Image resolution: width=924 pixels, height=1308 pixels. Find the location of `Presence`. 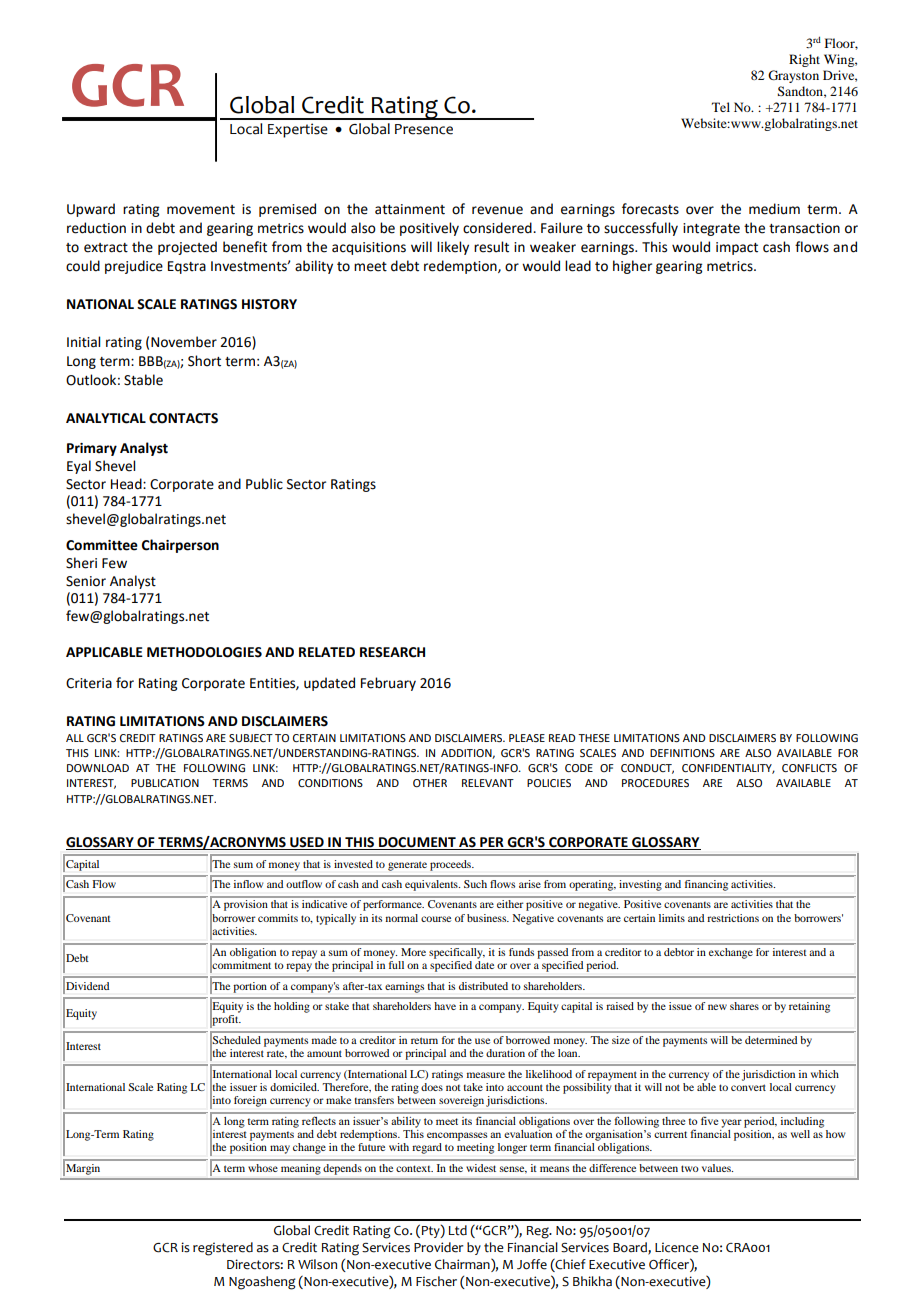

Presence is located at coordinates (424, 129).
